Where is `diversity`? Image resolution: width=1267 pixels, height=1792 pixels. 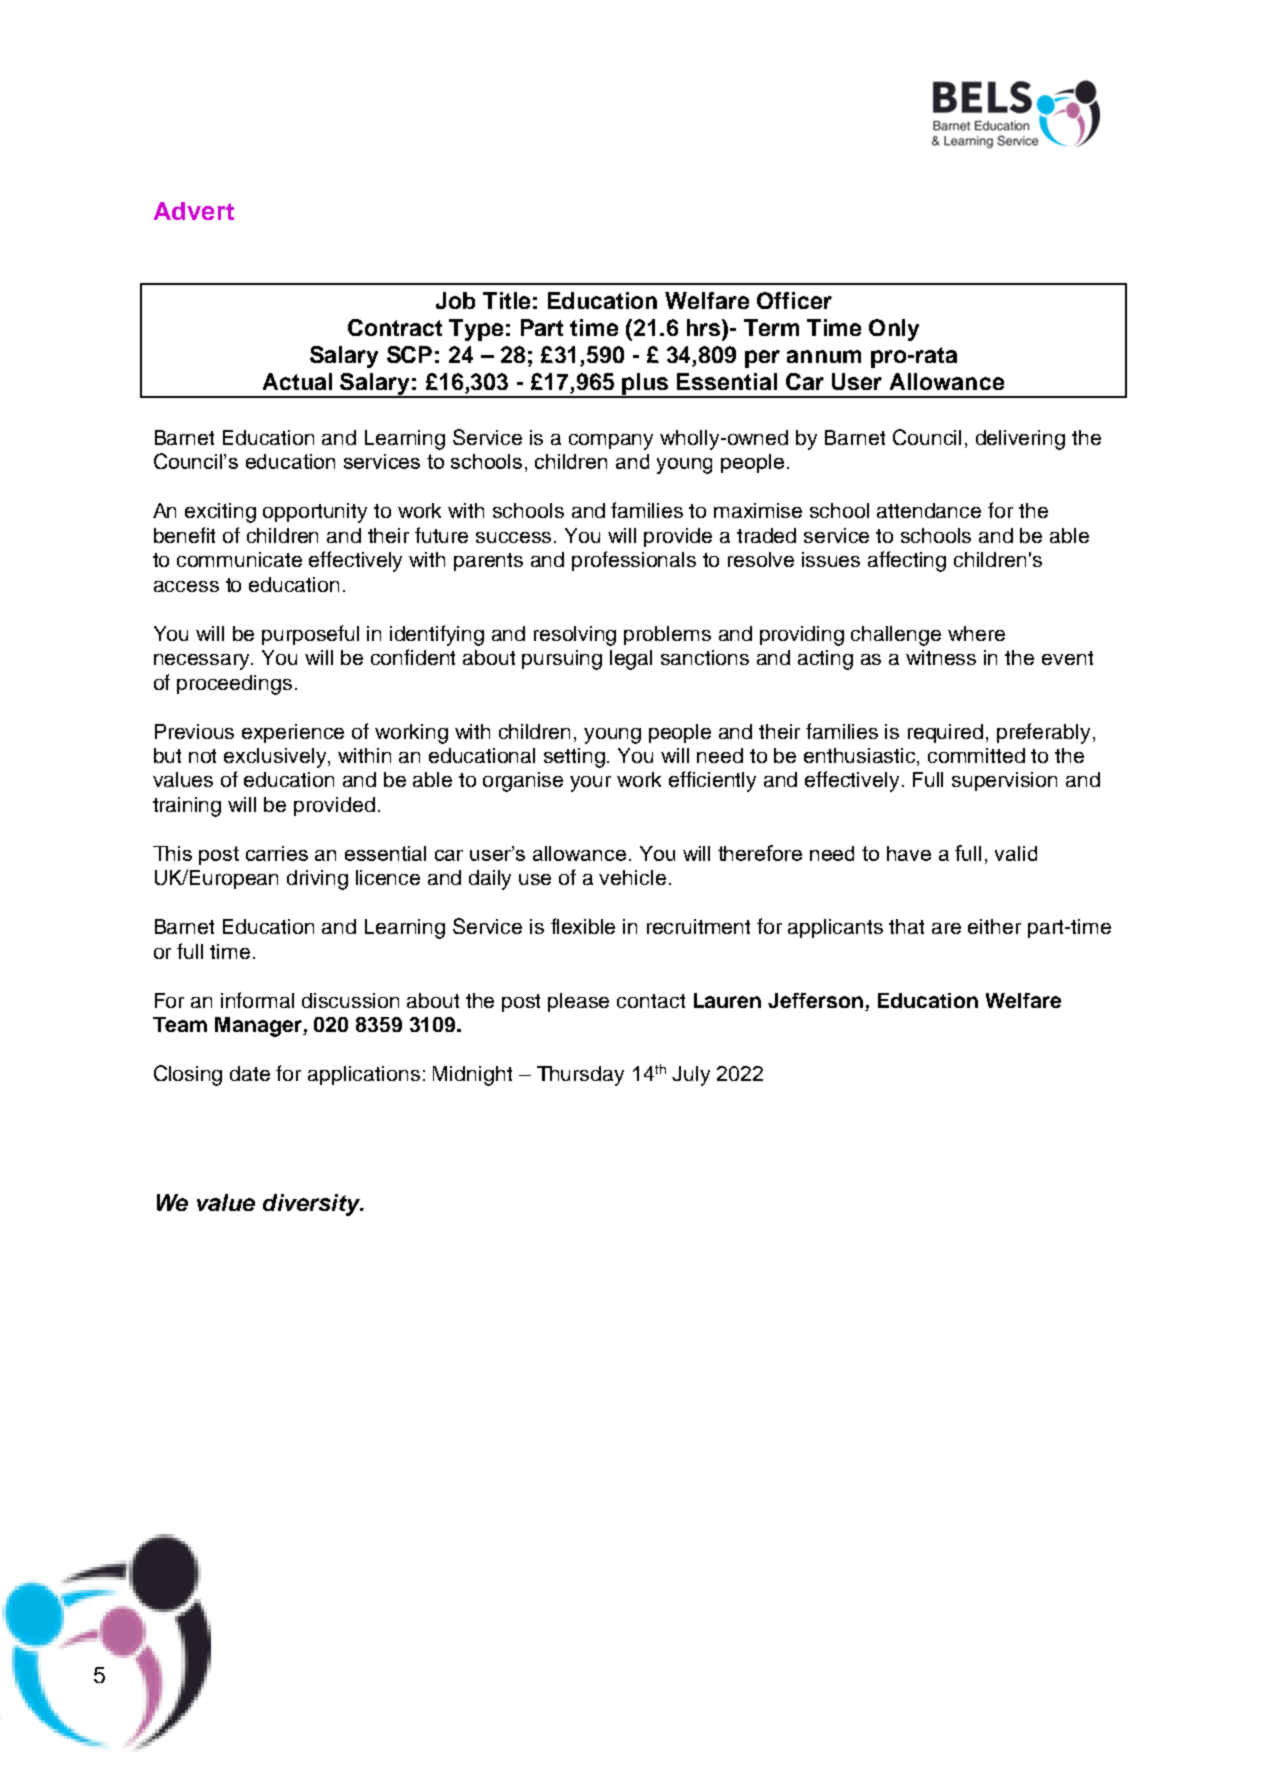
diversity is located at coordinates (312, 1205).
